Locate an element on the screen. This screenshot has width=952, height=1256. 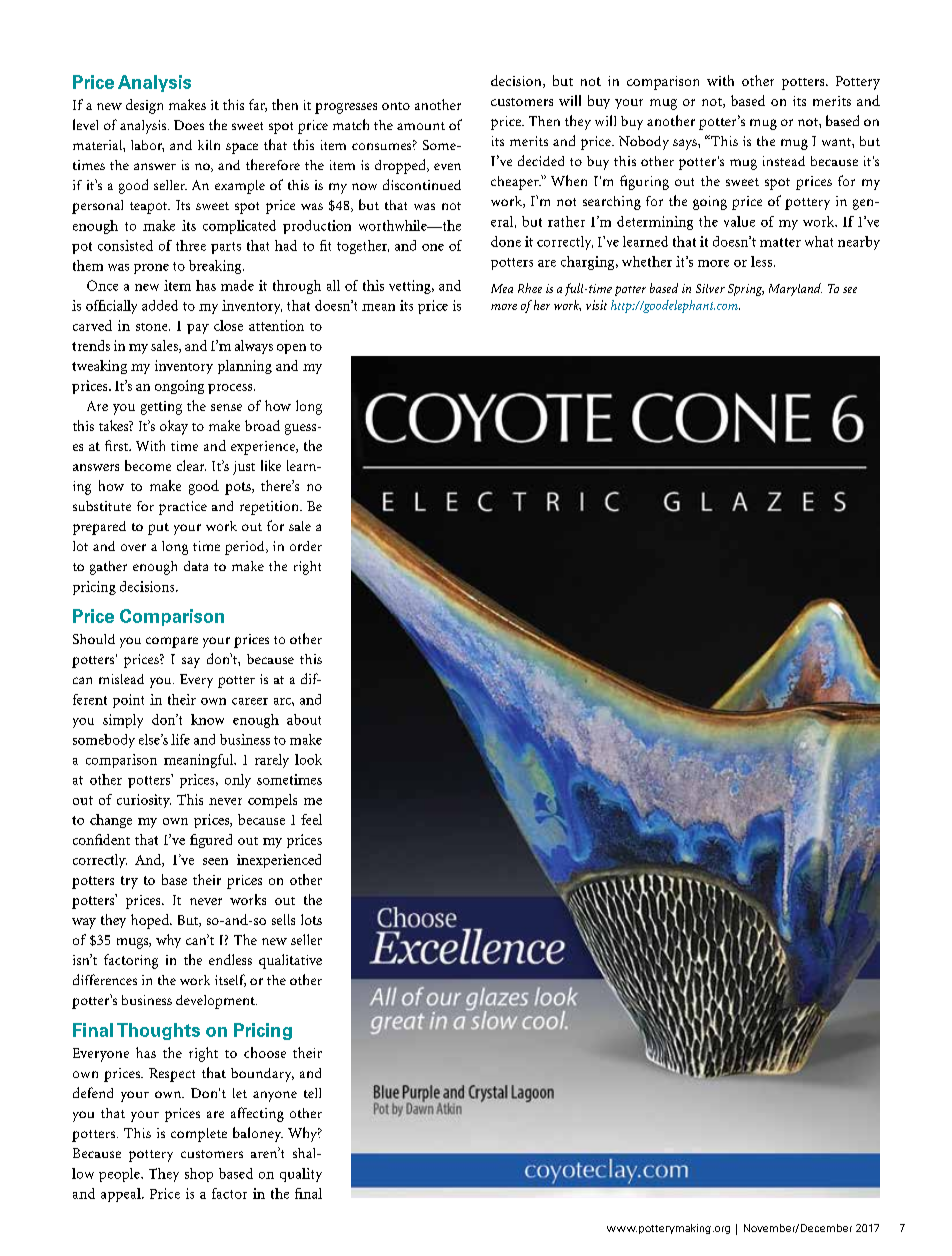
instead is located at coordinates (784, 161).
